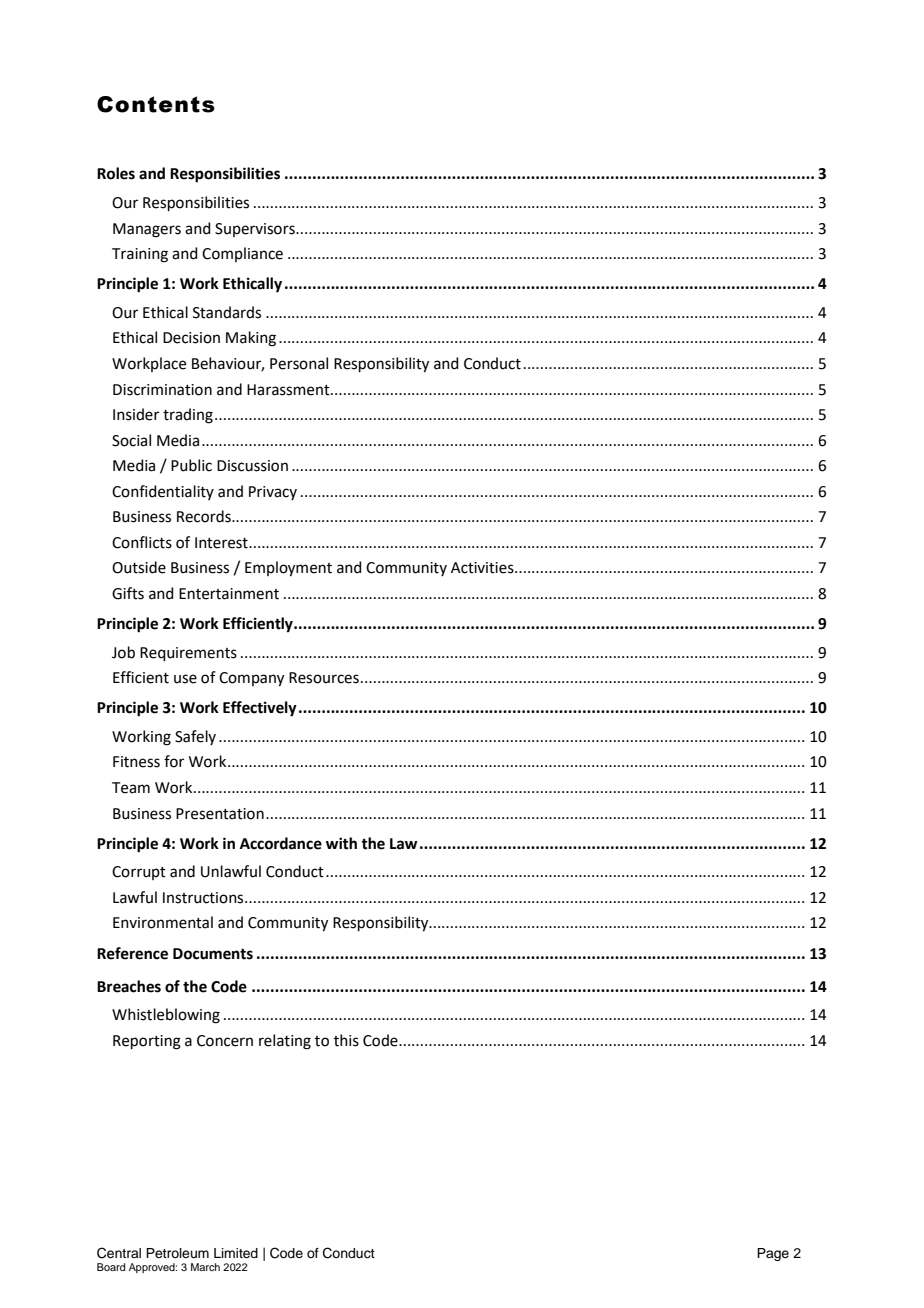 The height and width of the image is (1308, 924). What do you see at coordinates (299, 363) in the image?
I see `Personal` at bounding box center [299, 363].
